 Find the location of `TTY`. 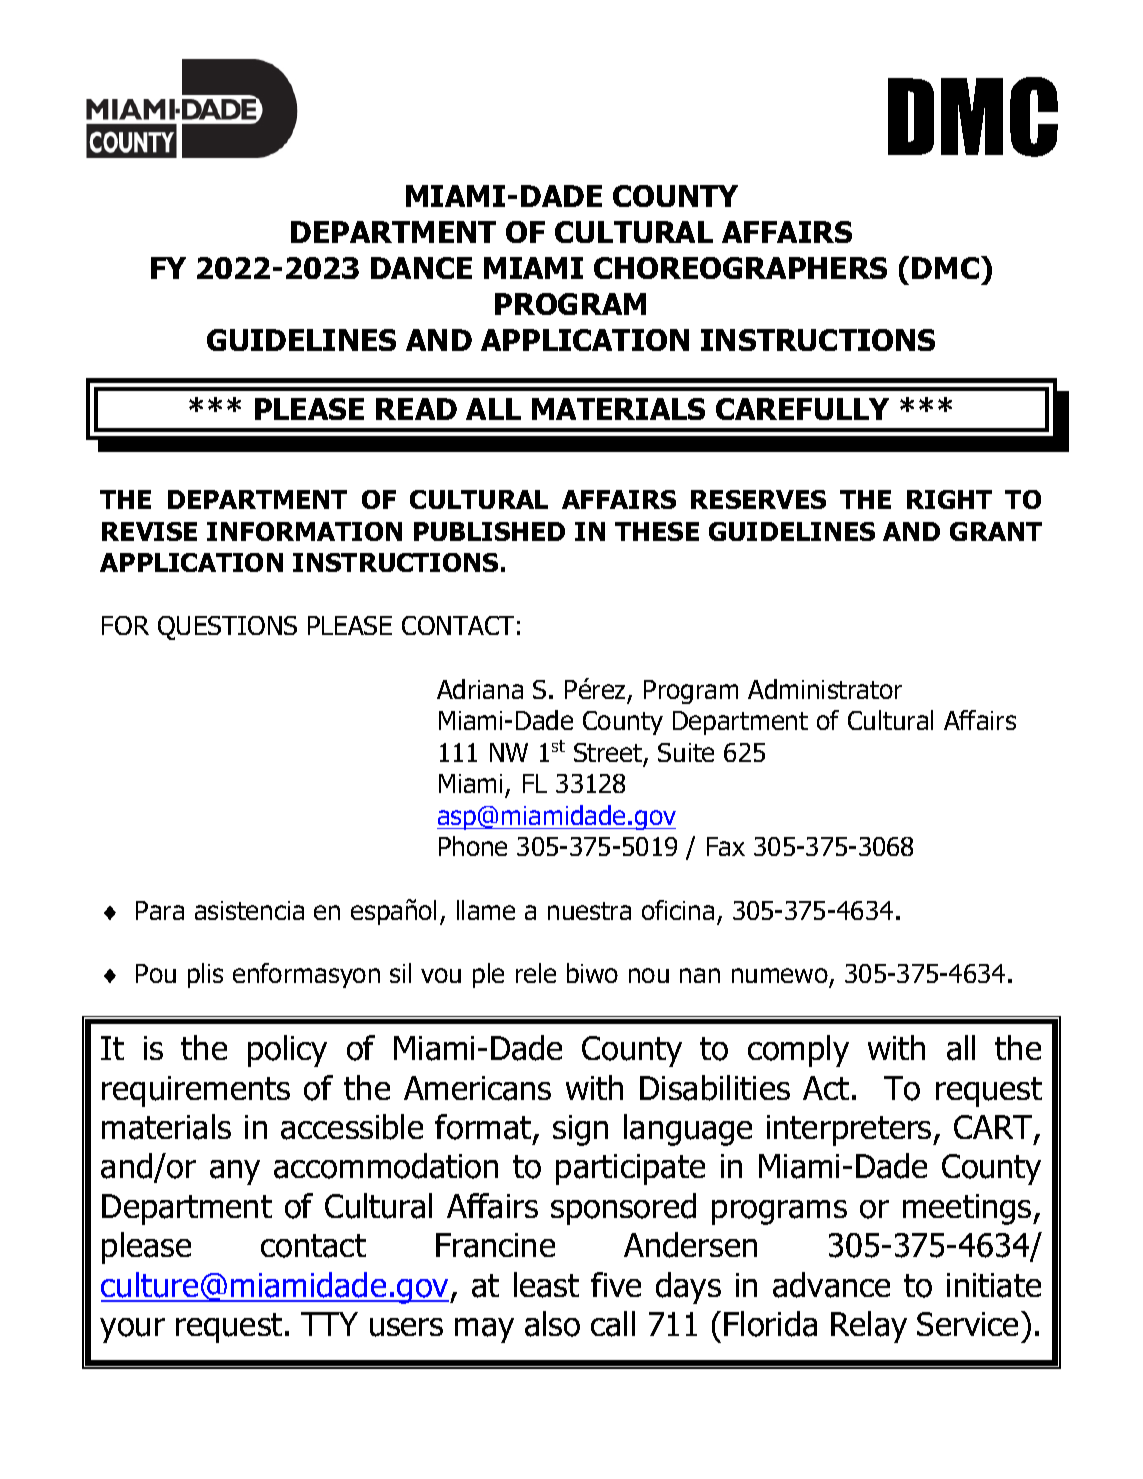

TTY is located at coordinates (329, 1324).
